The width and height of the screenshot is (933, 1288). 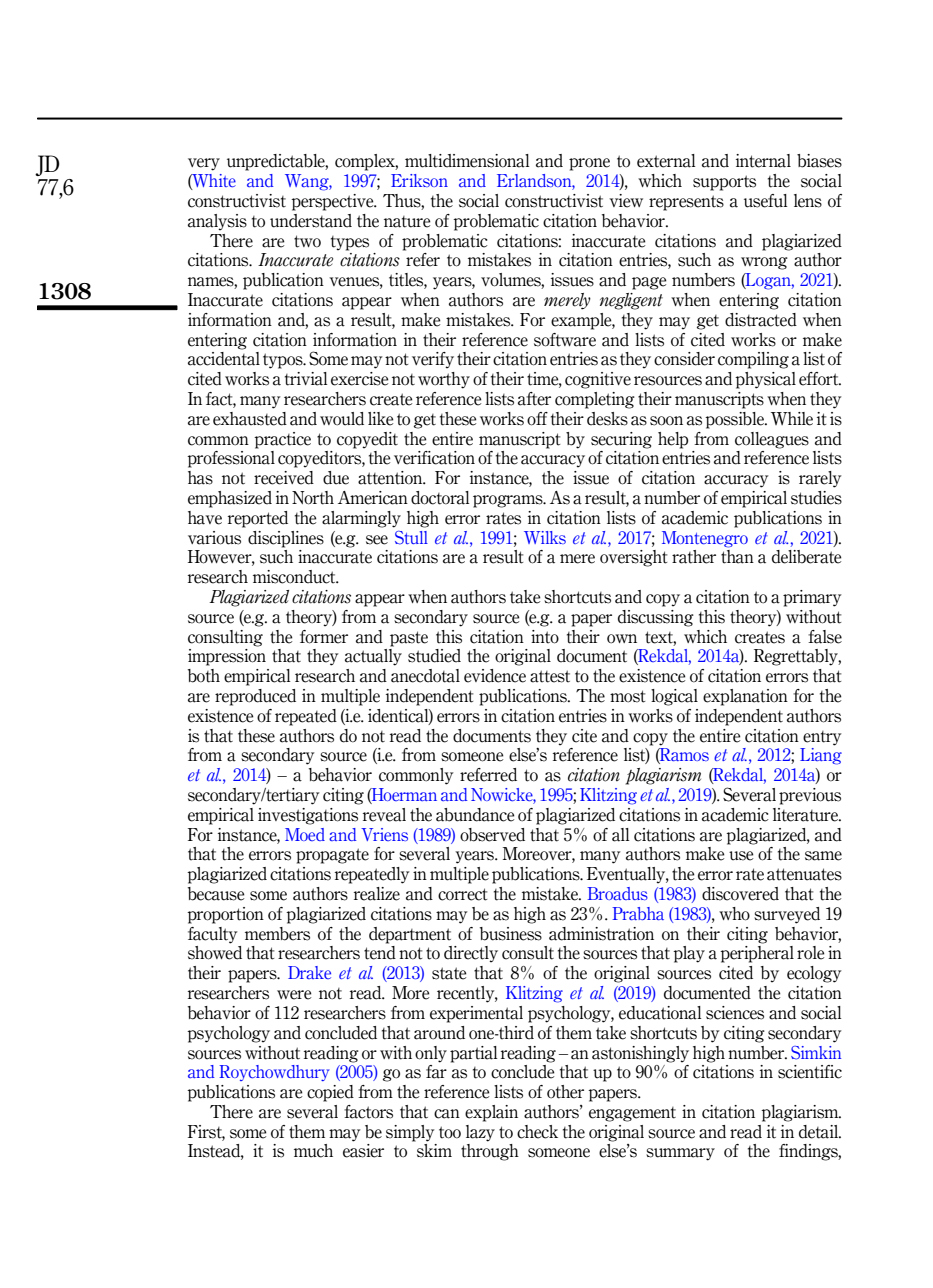 I want to click on check, so click(x=537, y=1132).
